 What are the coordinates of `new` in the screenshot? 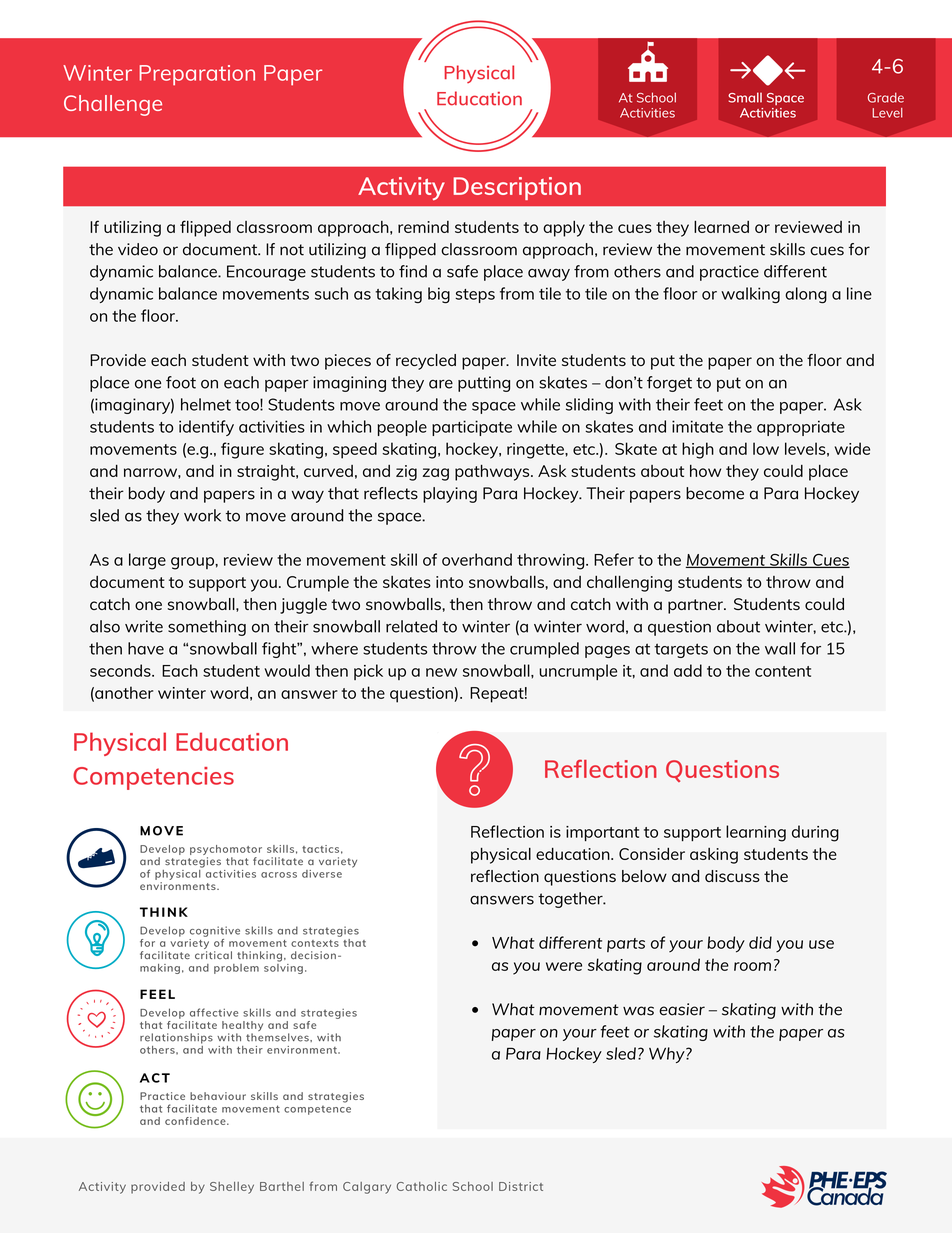 It's located at (441, 672).
